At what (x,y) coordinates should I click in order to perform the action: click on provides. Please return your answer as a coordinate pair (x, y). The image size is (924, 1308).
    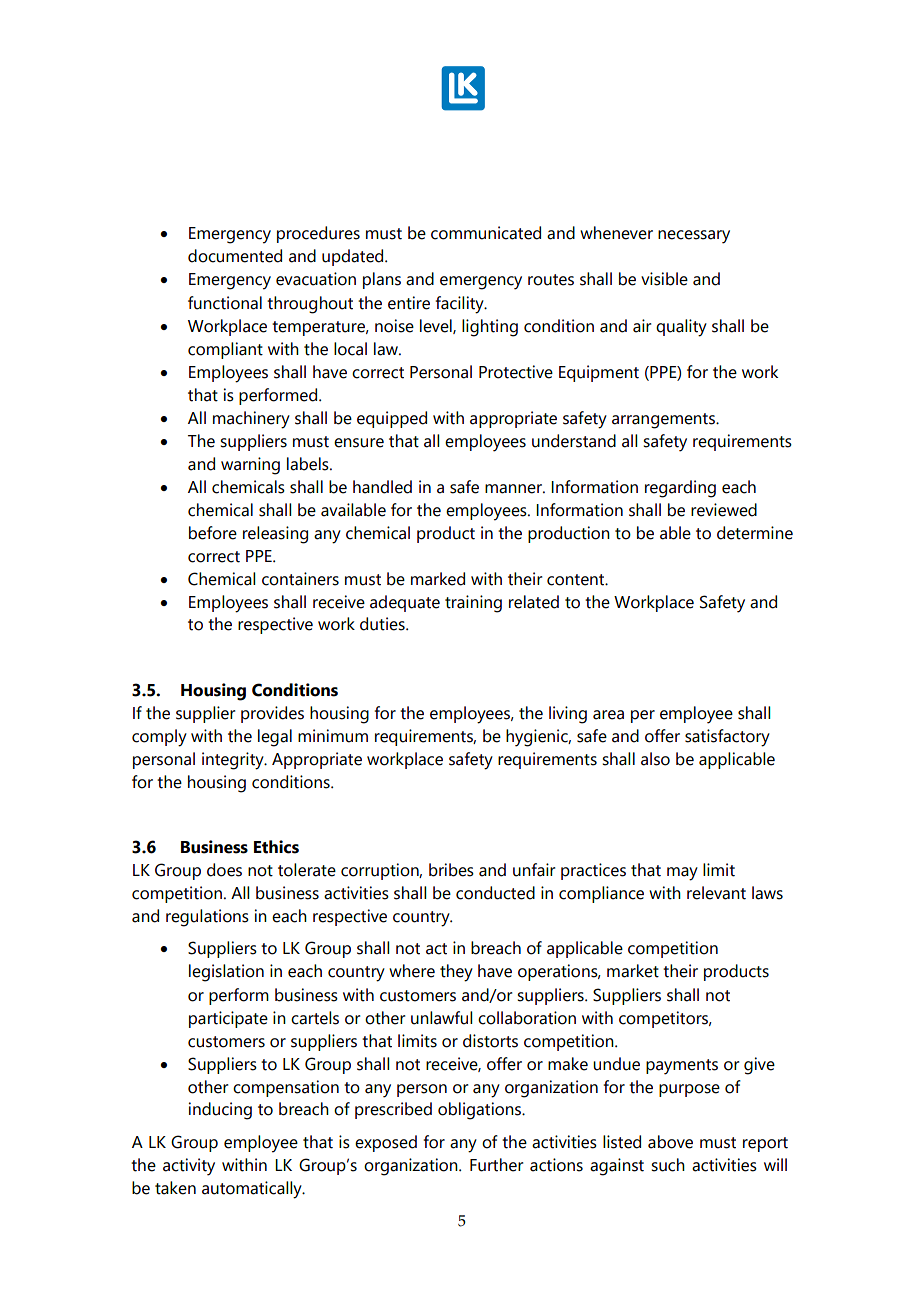
    Looking at the image, I should click on (272, 714).
